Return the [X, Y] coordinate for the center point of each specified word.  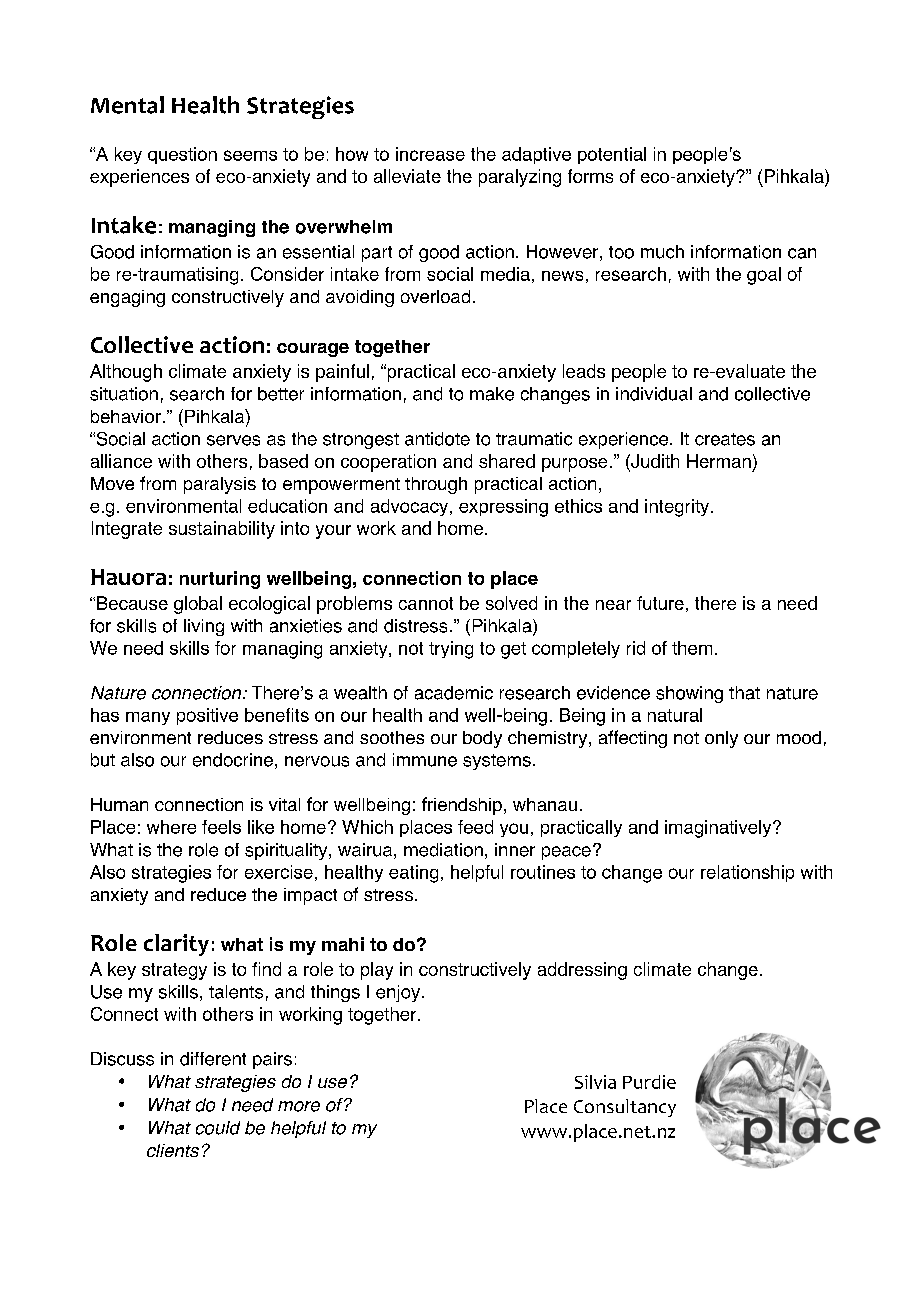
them [692, 648]
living [204, 627]
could [218, 1128]
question [182, 155]
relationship [747, 873]
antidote [437, 439]
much [662, 252]
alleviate [407, 176]
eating [413, 874]
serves [233, 440]
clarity [176, 945]
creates [725, 439]
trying [451, 650]
